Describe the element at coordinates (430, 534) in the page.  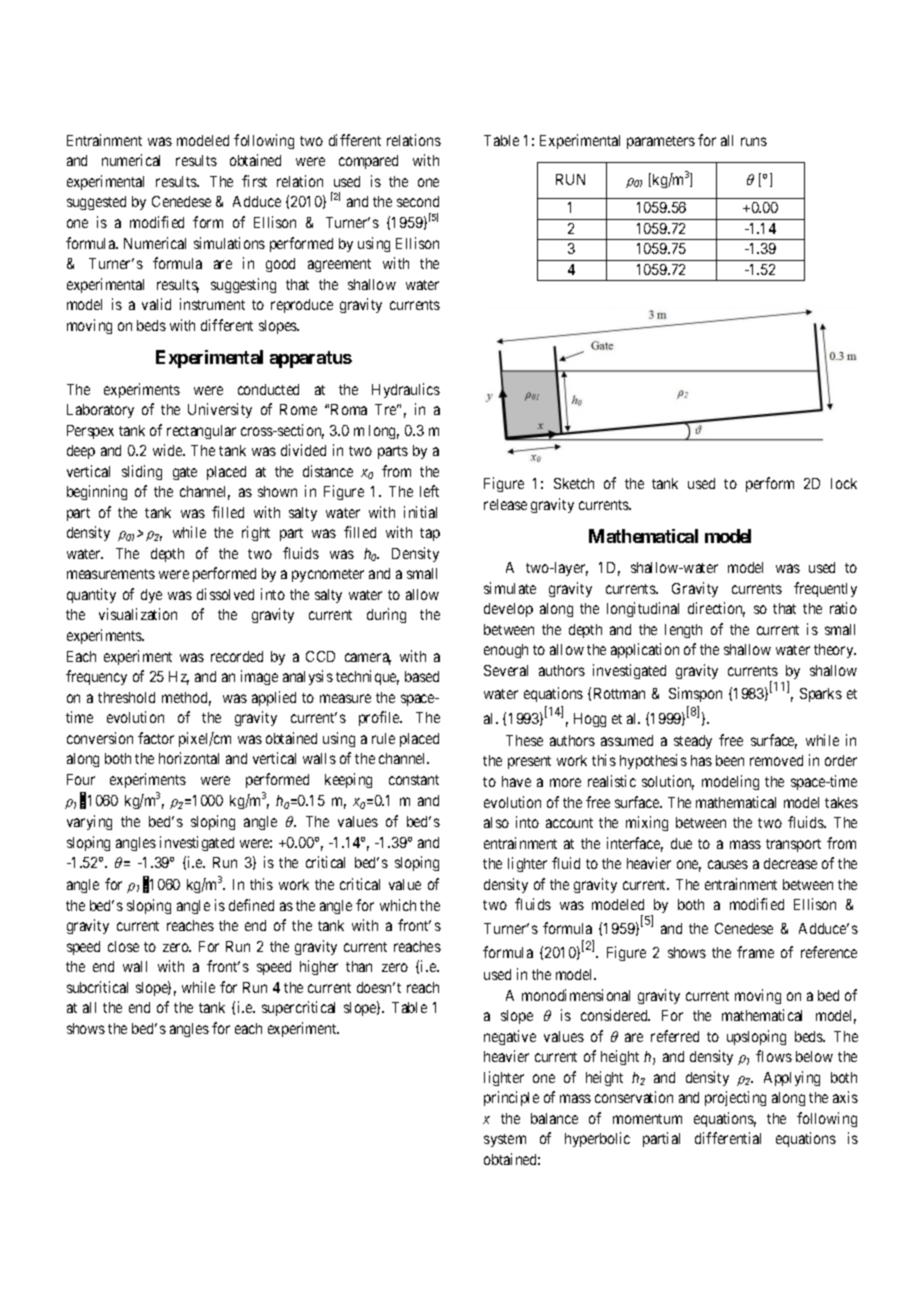
I see `tap` at that location.
